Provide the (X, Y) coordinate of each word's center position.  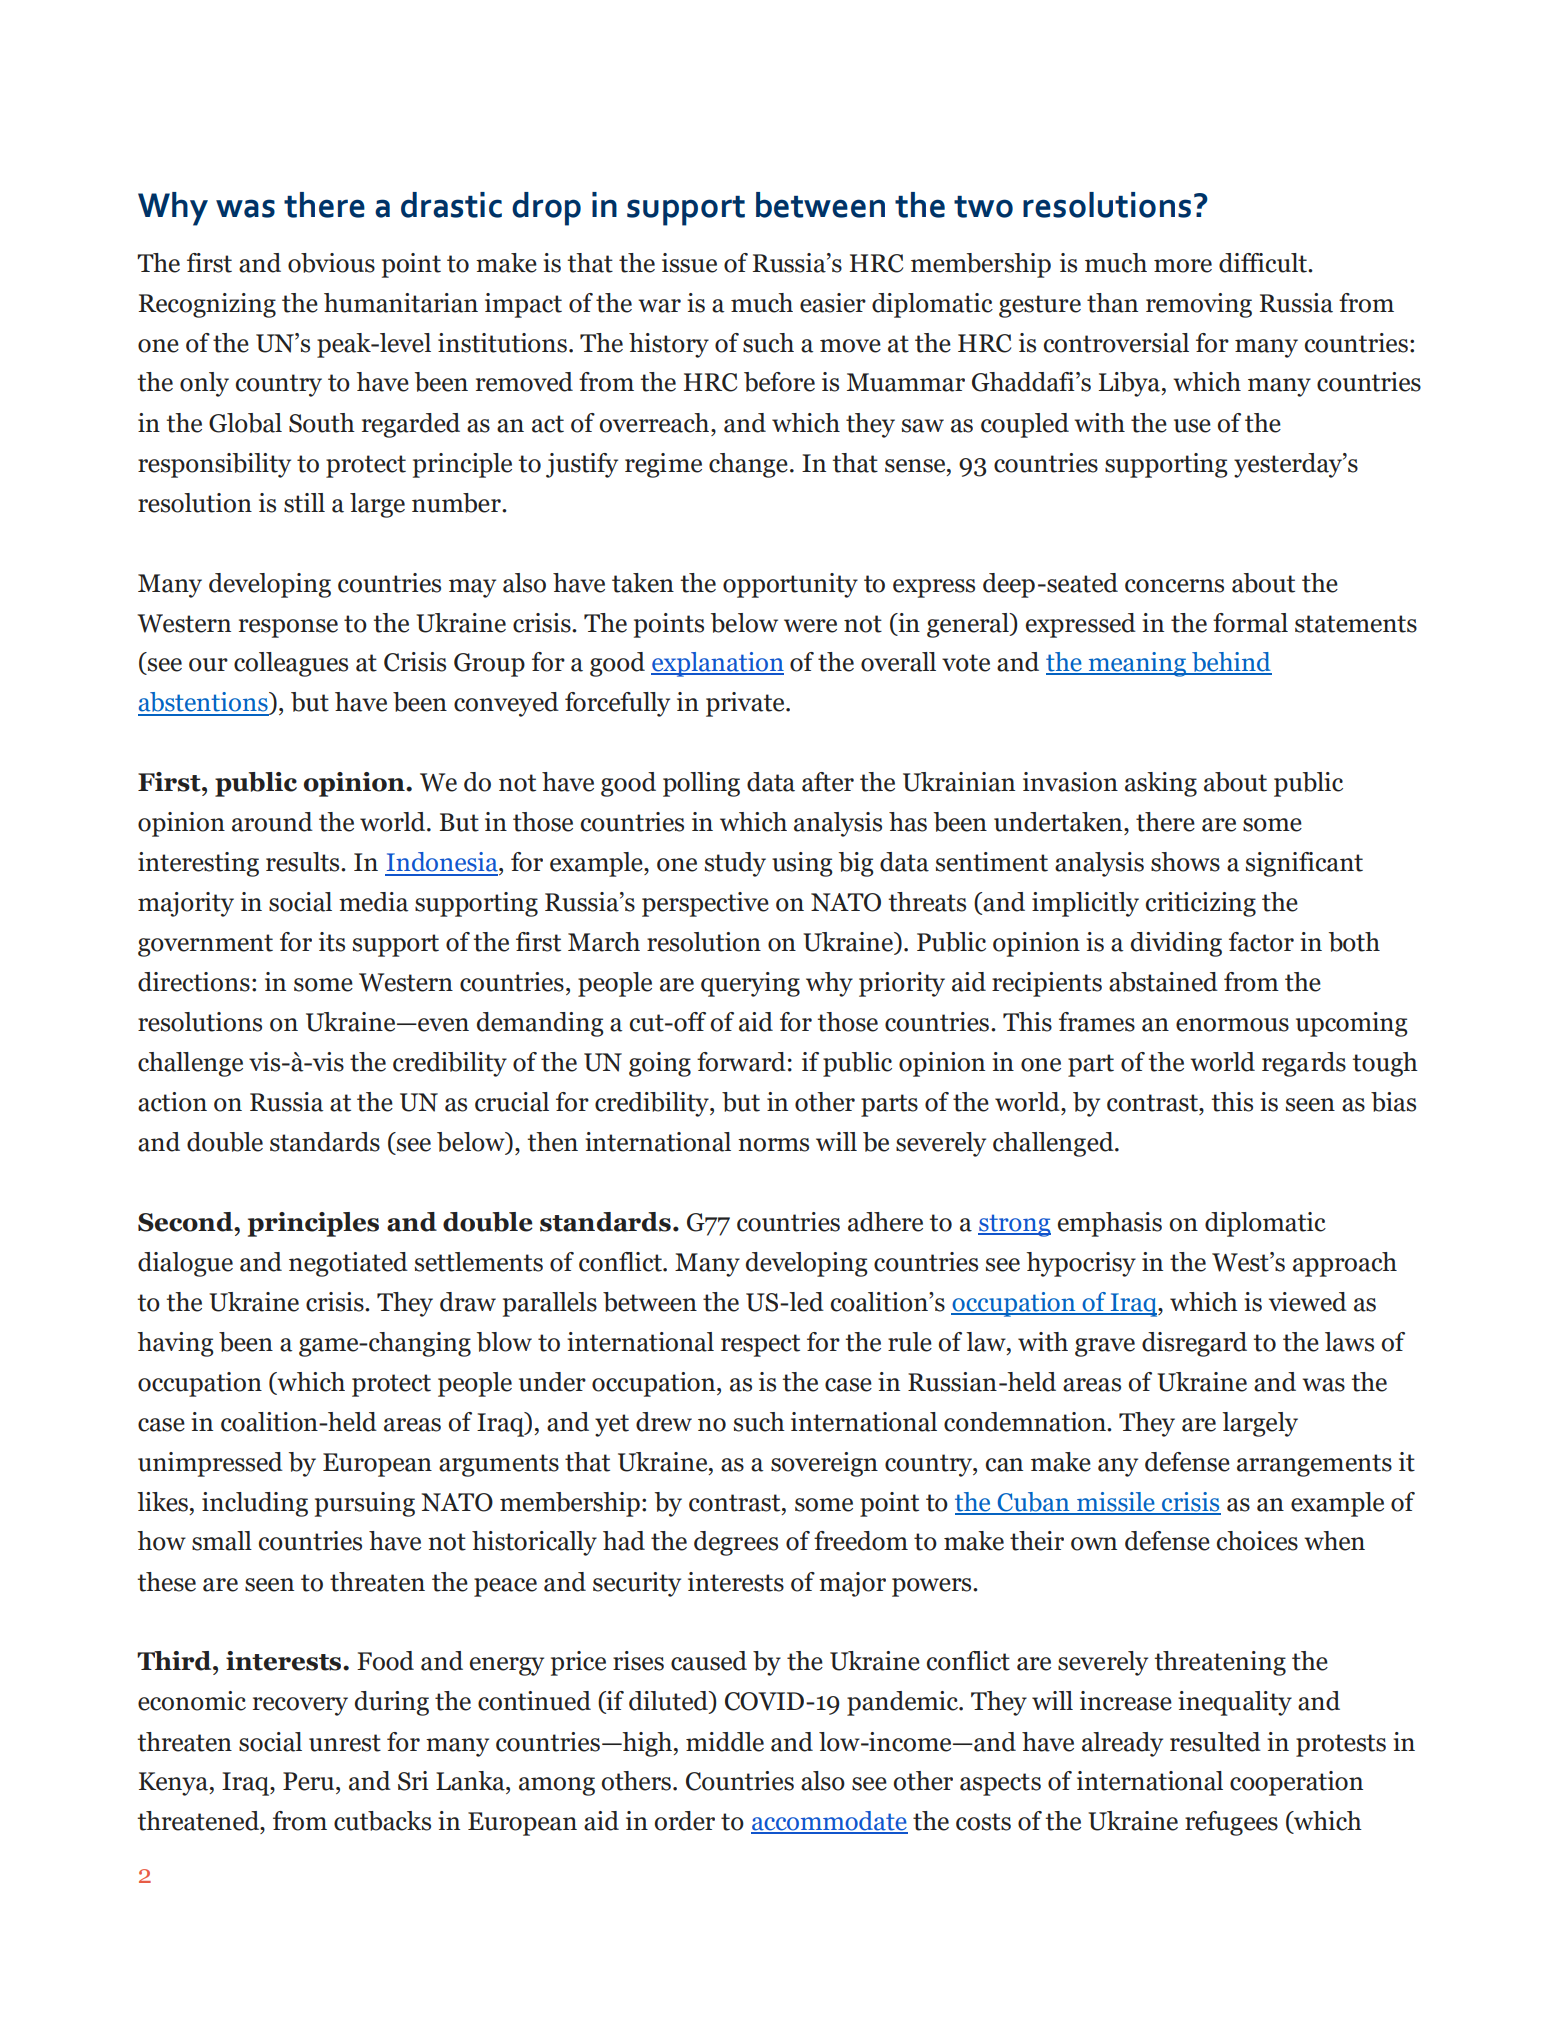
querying (750, 984)
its (332, 942)
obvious (331, 263)
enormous (1232, 1025)
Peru (310, 1781)
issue (689, 263)
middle (725, 1742)
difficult (1264, 263)
